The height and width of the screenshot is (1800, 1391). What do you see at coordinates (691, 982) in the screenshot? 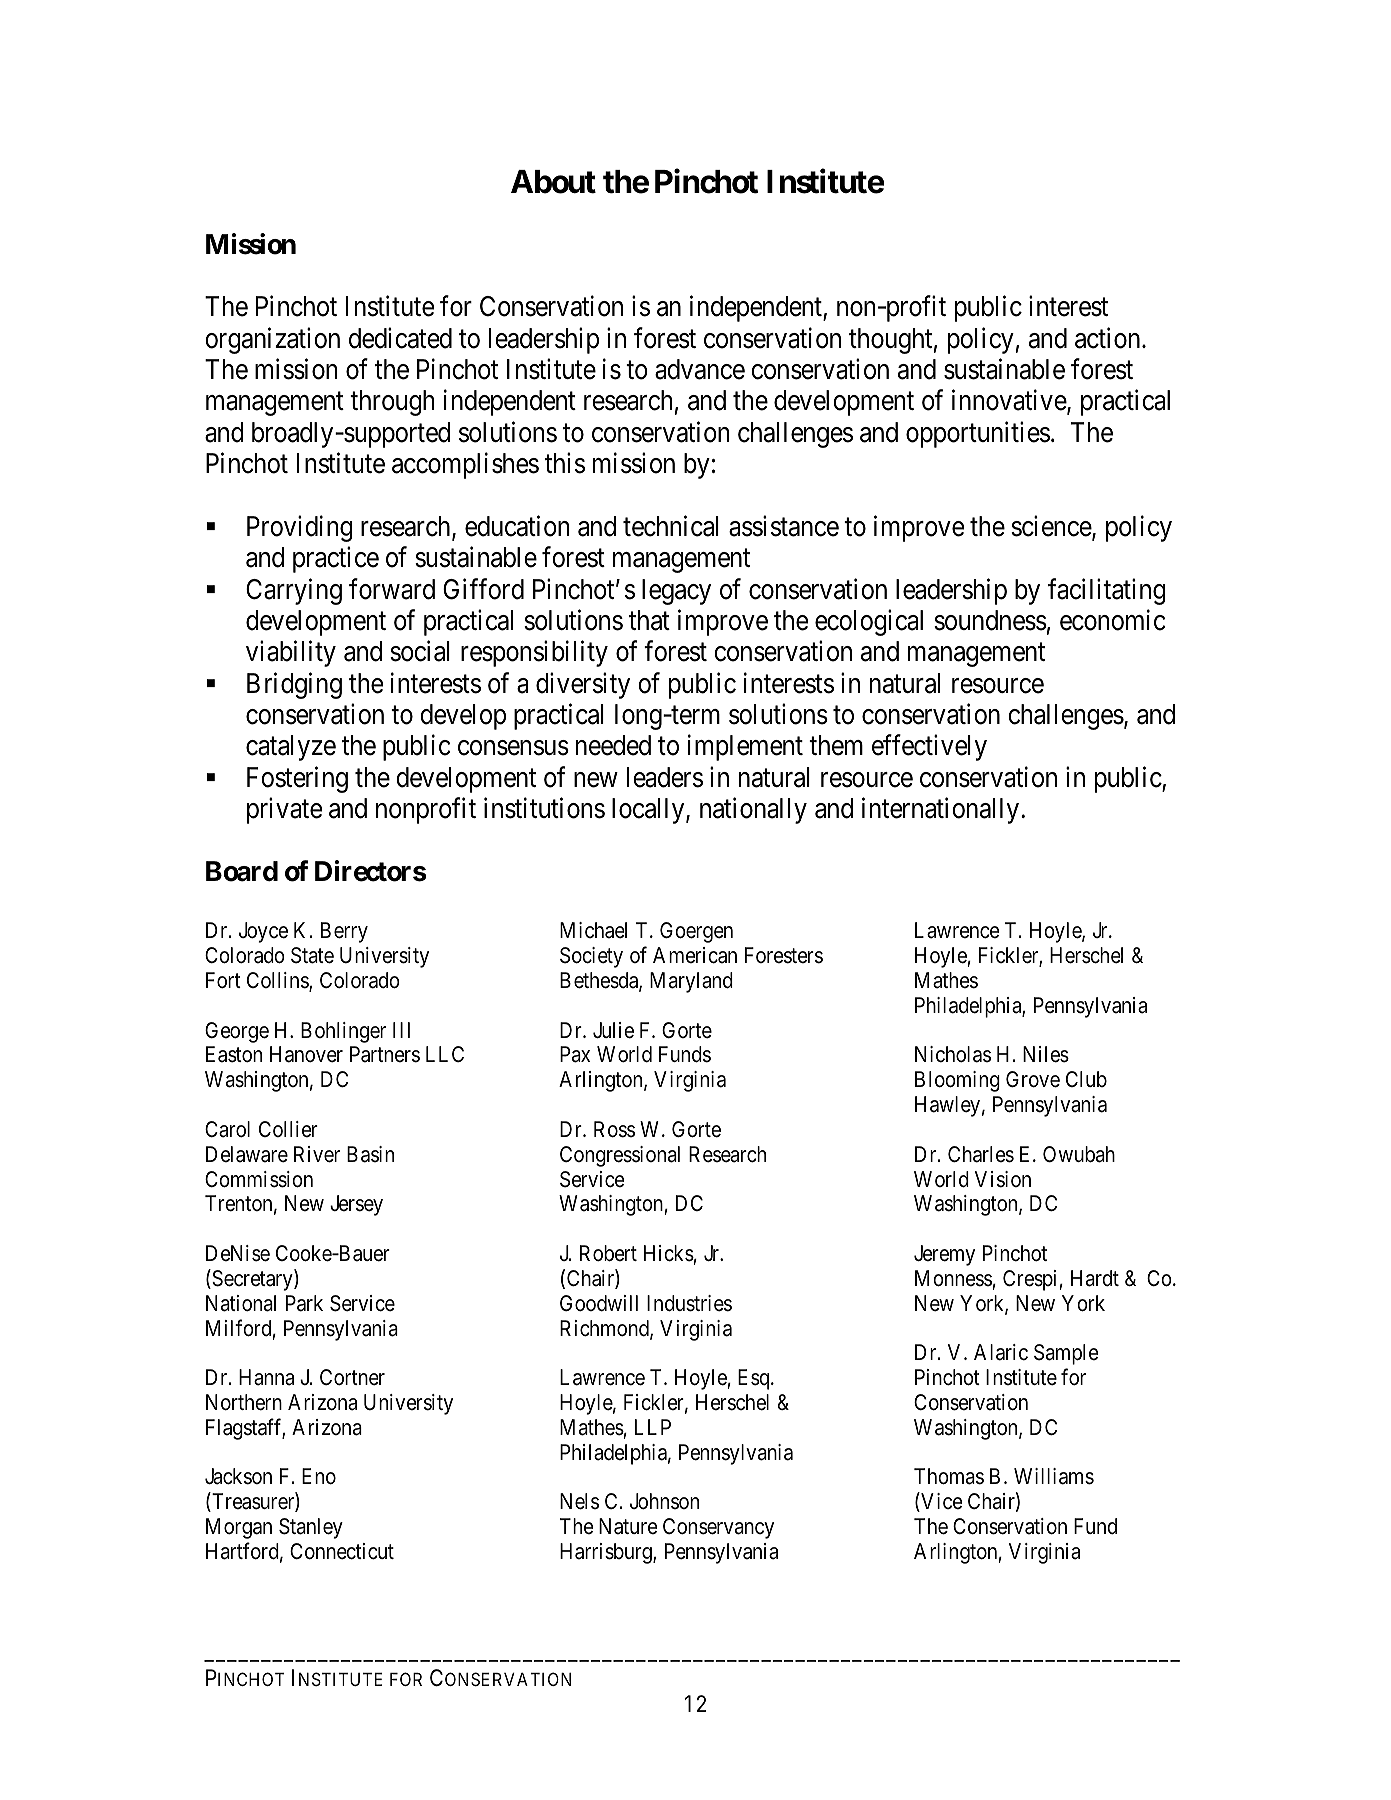
I see `Maryland` at bounding box center [691, 982].
